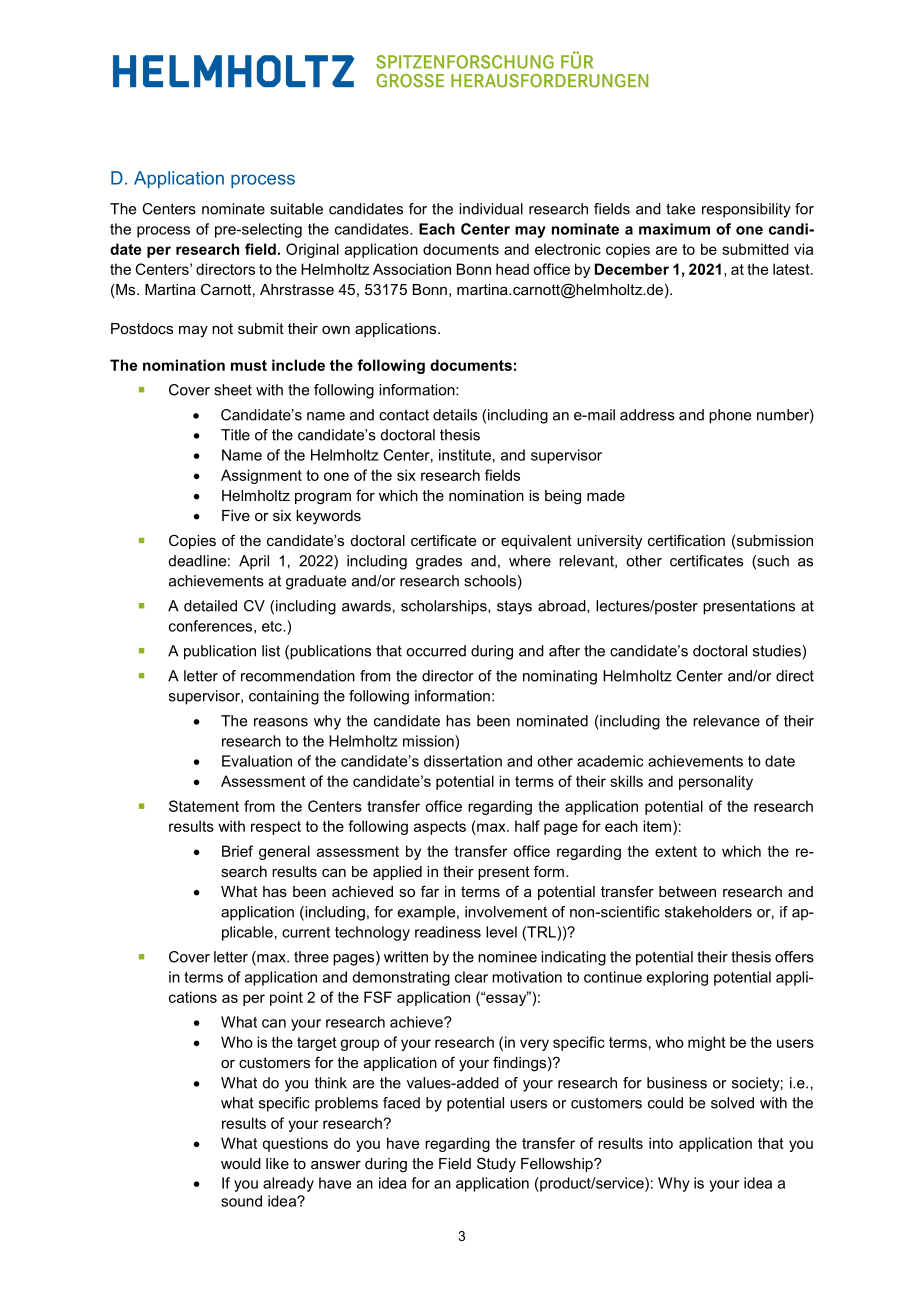 The width and height of the document is (924, 1308). Describe the element at coordinates (661, 1143) in the document. I see `into` at that location.
